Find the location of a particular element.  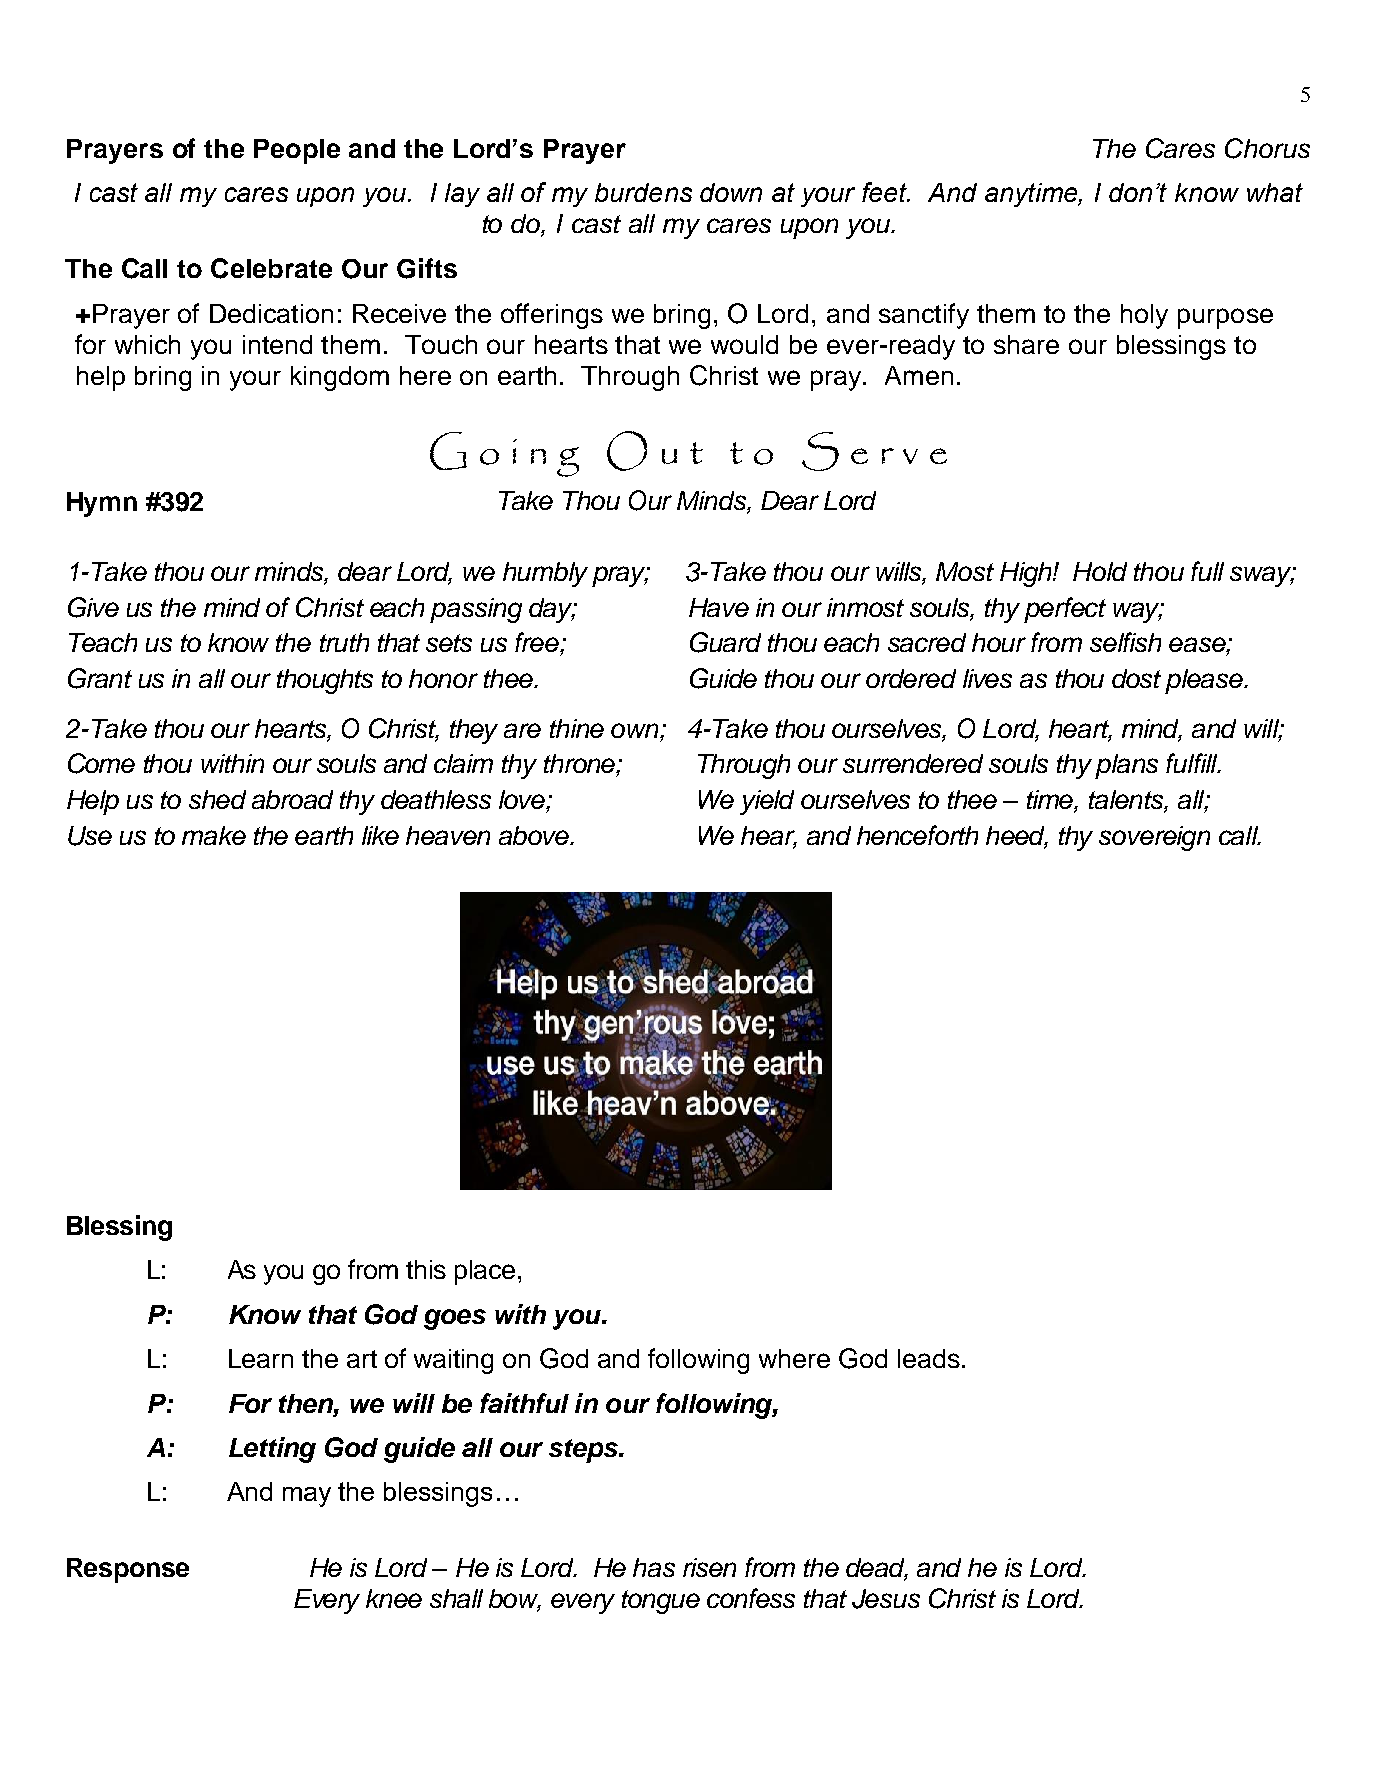

make is located at coordinates (214, 835).
